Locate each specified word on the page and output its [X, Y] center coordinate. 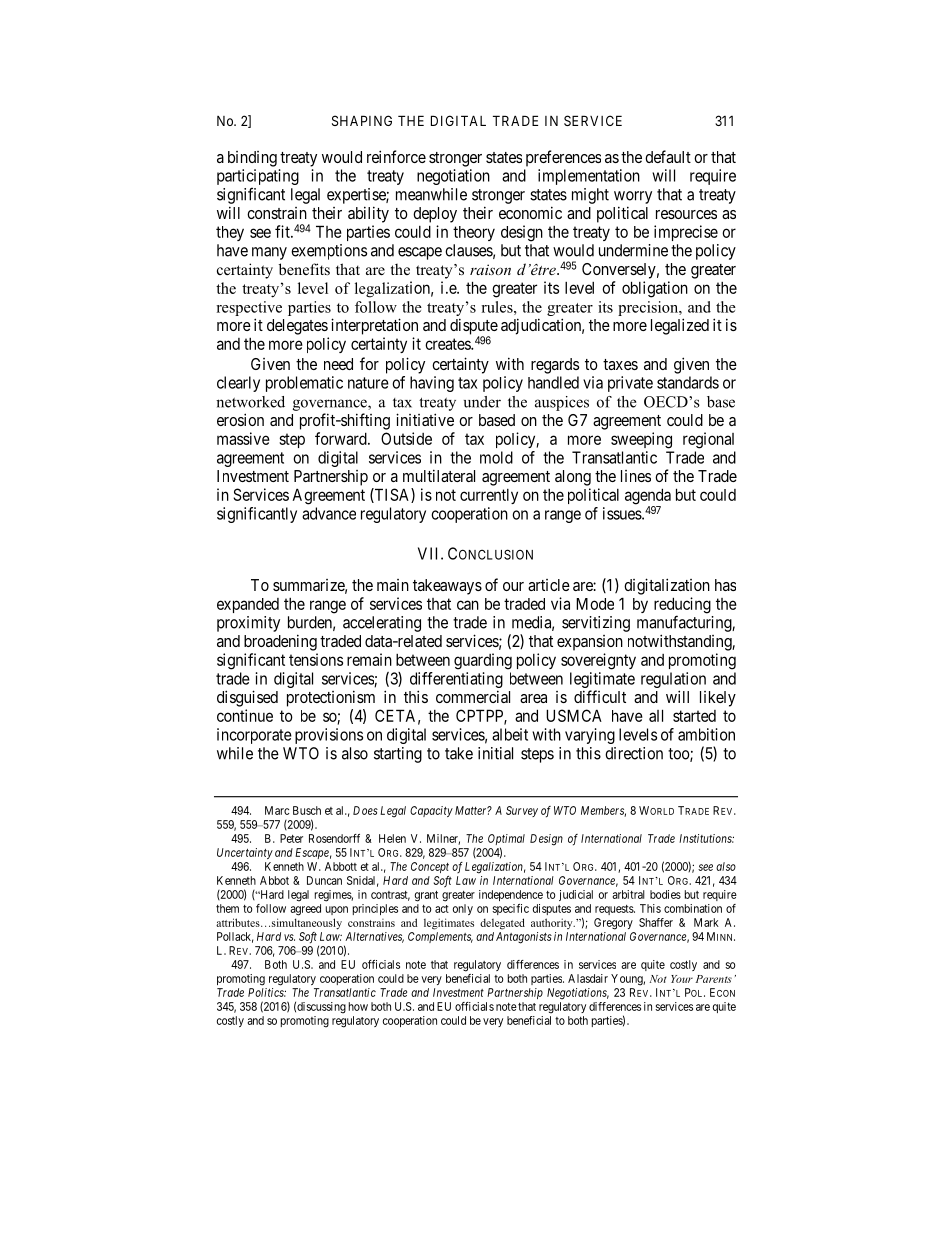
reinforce [396, 156]
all [656, 715]
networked [250, 402]
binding [252, 159]
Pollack [235, 937]
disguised [247, 698]
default [668, 156]
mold [496, 457]
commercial [473, 696]
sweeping [641, 440]
